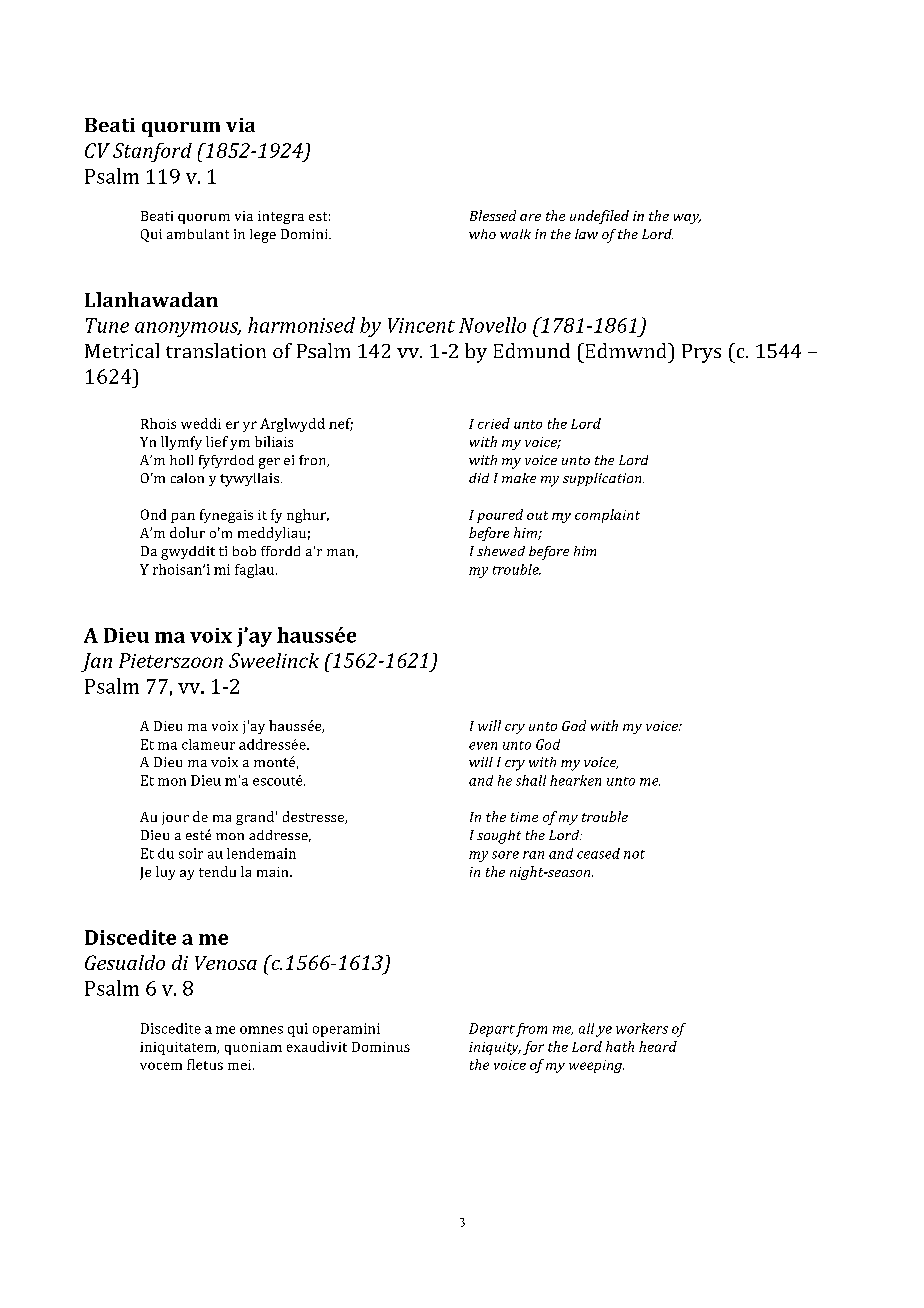 The height and width of the screenshot is (1308, 924). I want to click on even, so click(483, 746).
